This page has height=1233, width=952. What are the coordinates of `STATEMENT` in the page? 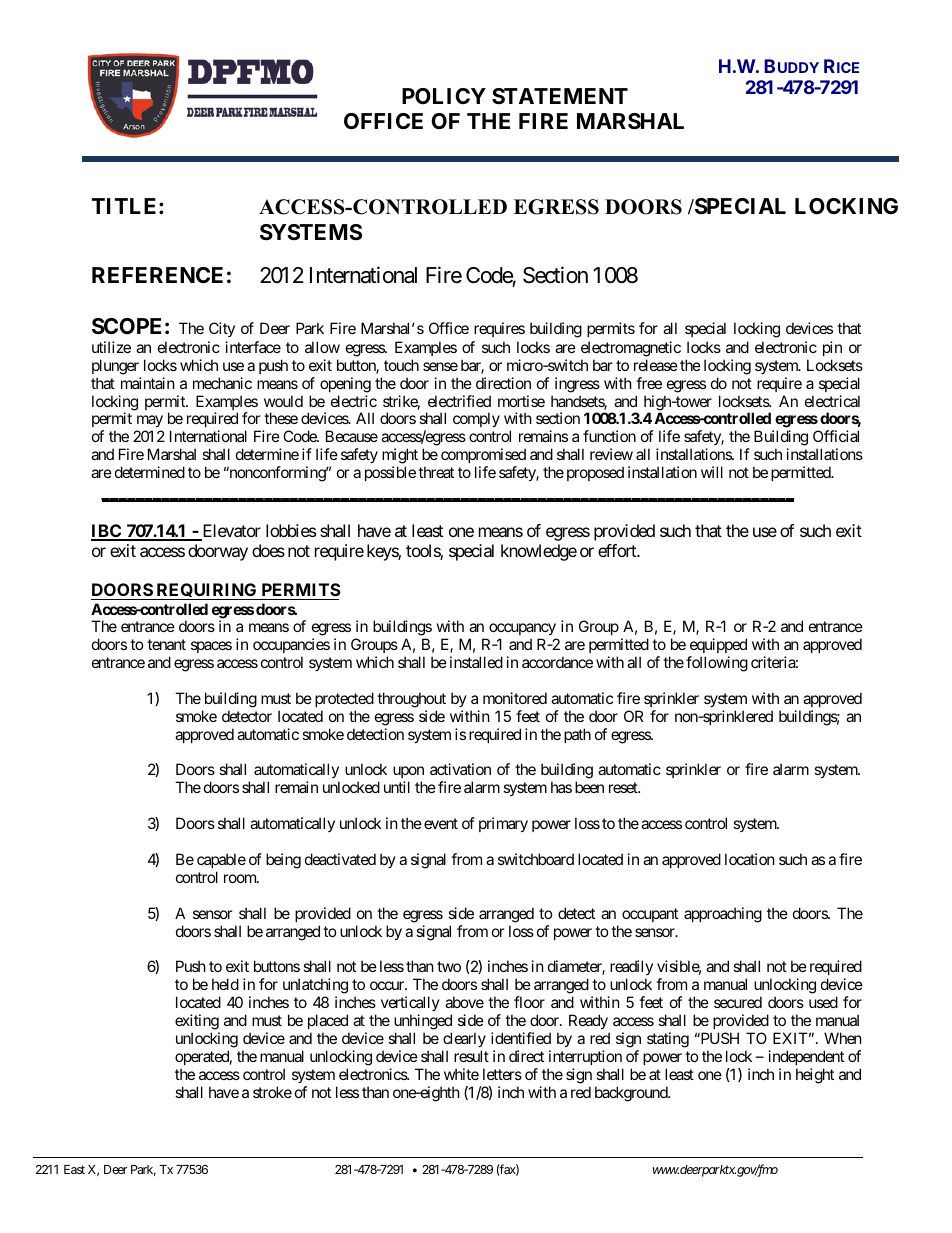 It's located at (560, 96).
